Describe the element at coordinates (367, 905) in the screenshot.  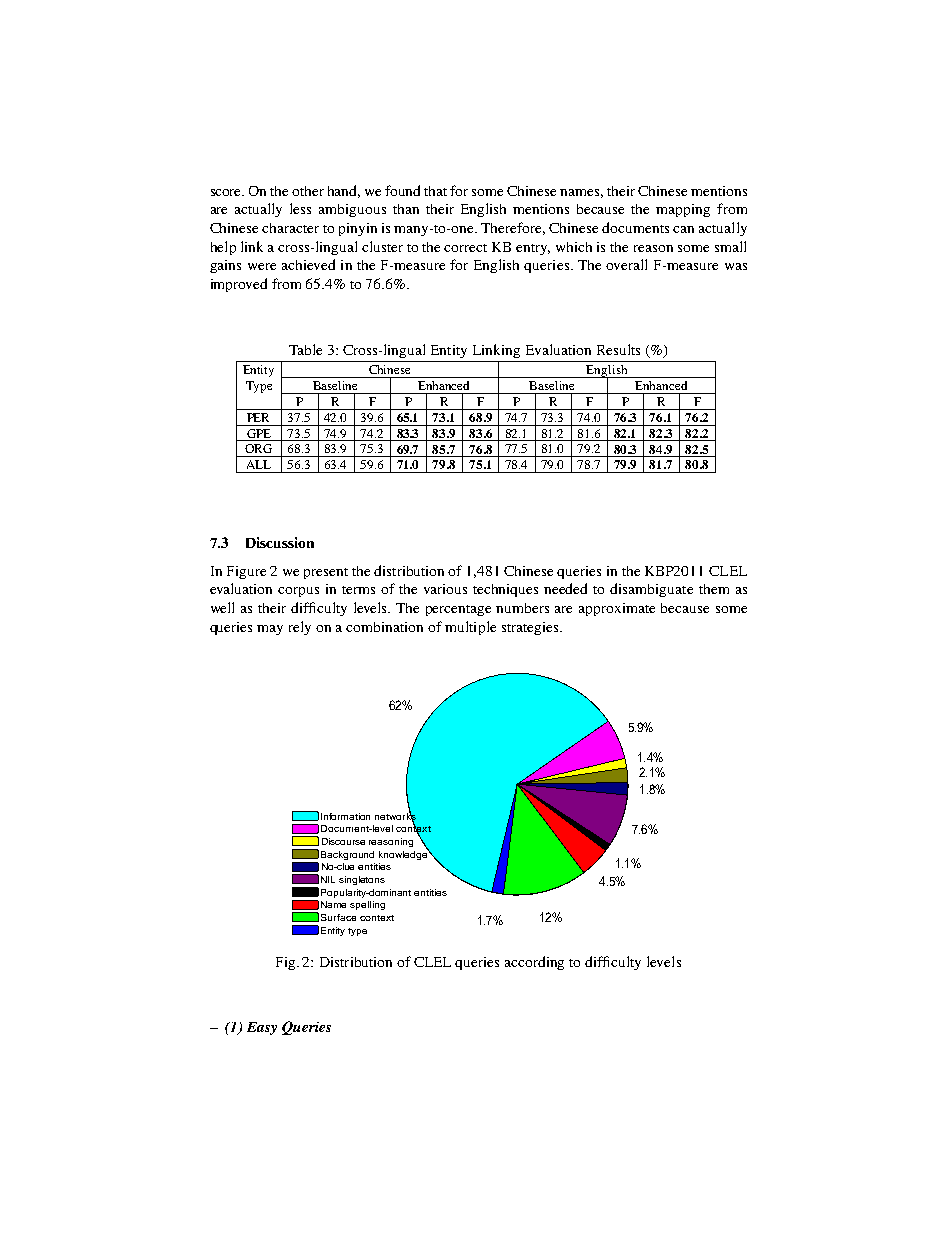
I see `spelling` at that location.
